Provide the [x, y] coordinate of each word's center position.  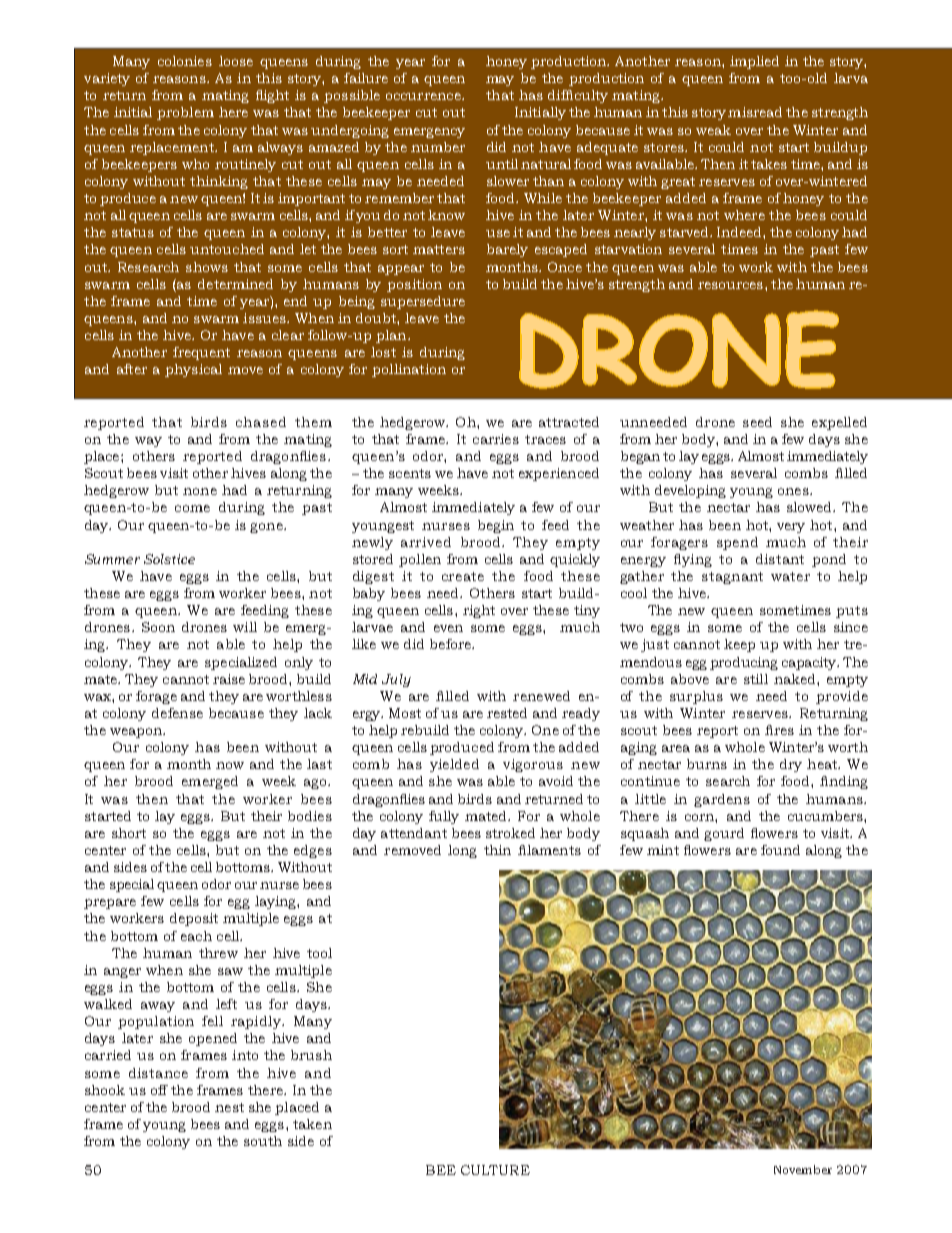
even [448, 628]
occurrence [424, 96]
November [803, 1169]
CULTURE [495, 1170]
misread [755, 112]
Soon [158, 627]
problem [185, 113]
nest [229, 1107]
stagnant [732, 578]
